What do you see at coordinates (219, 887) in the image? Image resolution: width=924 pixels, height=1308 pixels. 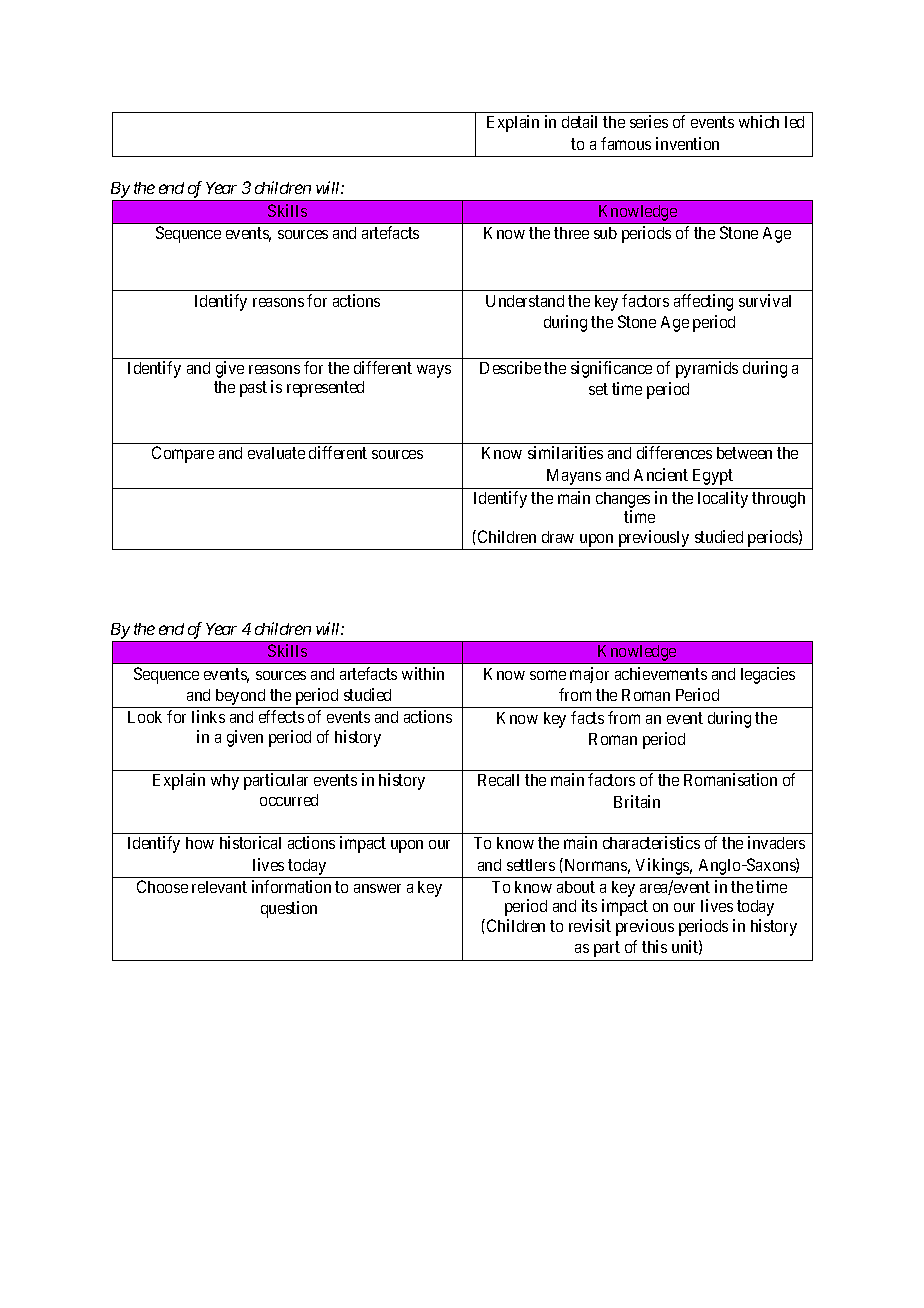 I see `relevant` at bounding box center [219, 887].
